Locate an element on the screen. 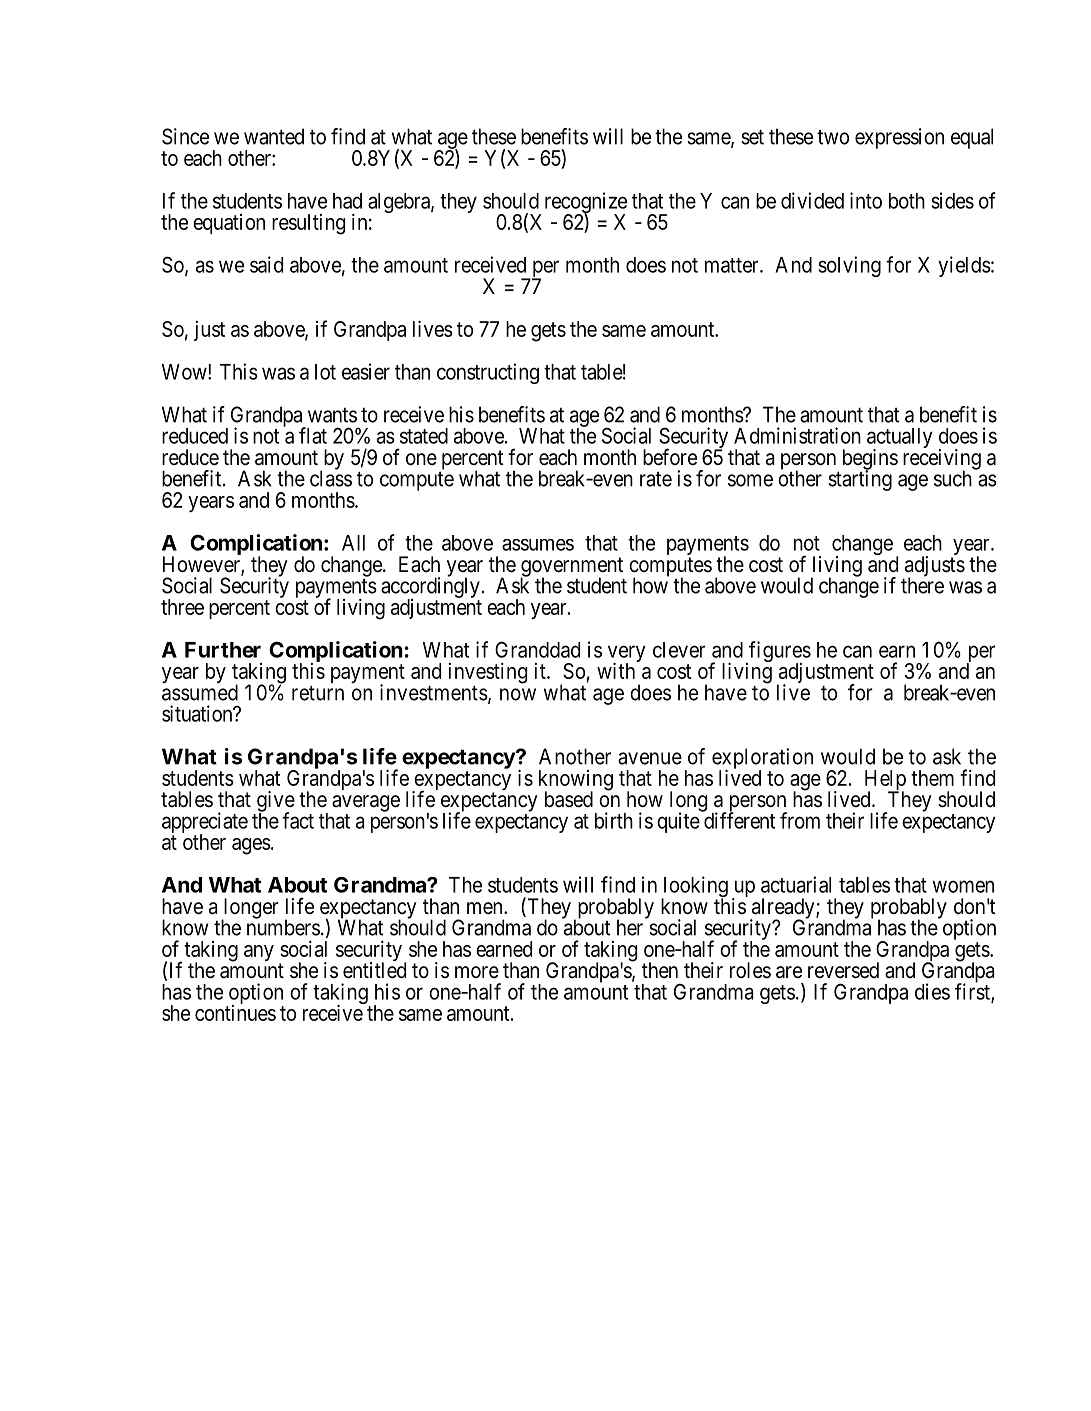 The height and width of the screenshot is (1411, 1091). with is located at coordinates (616, 670).
